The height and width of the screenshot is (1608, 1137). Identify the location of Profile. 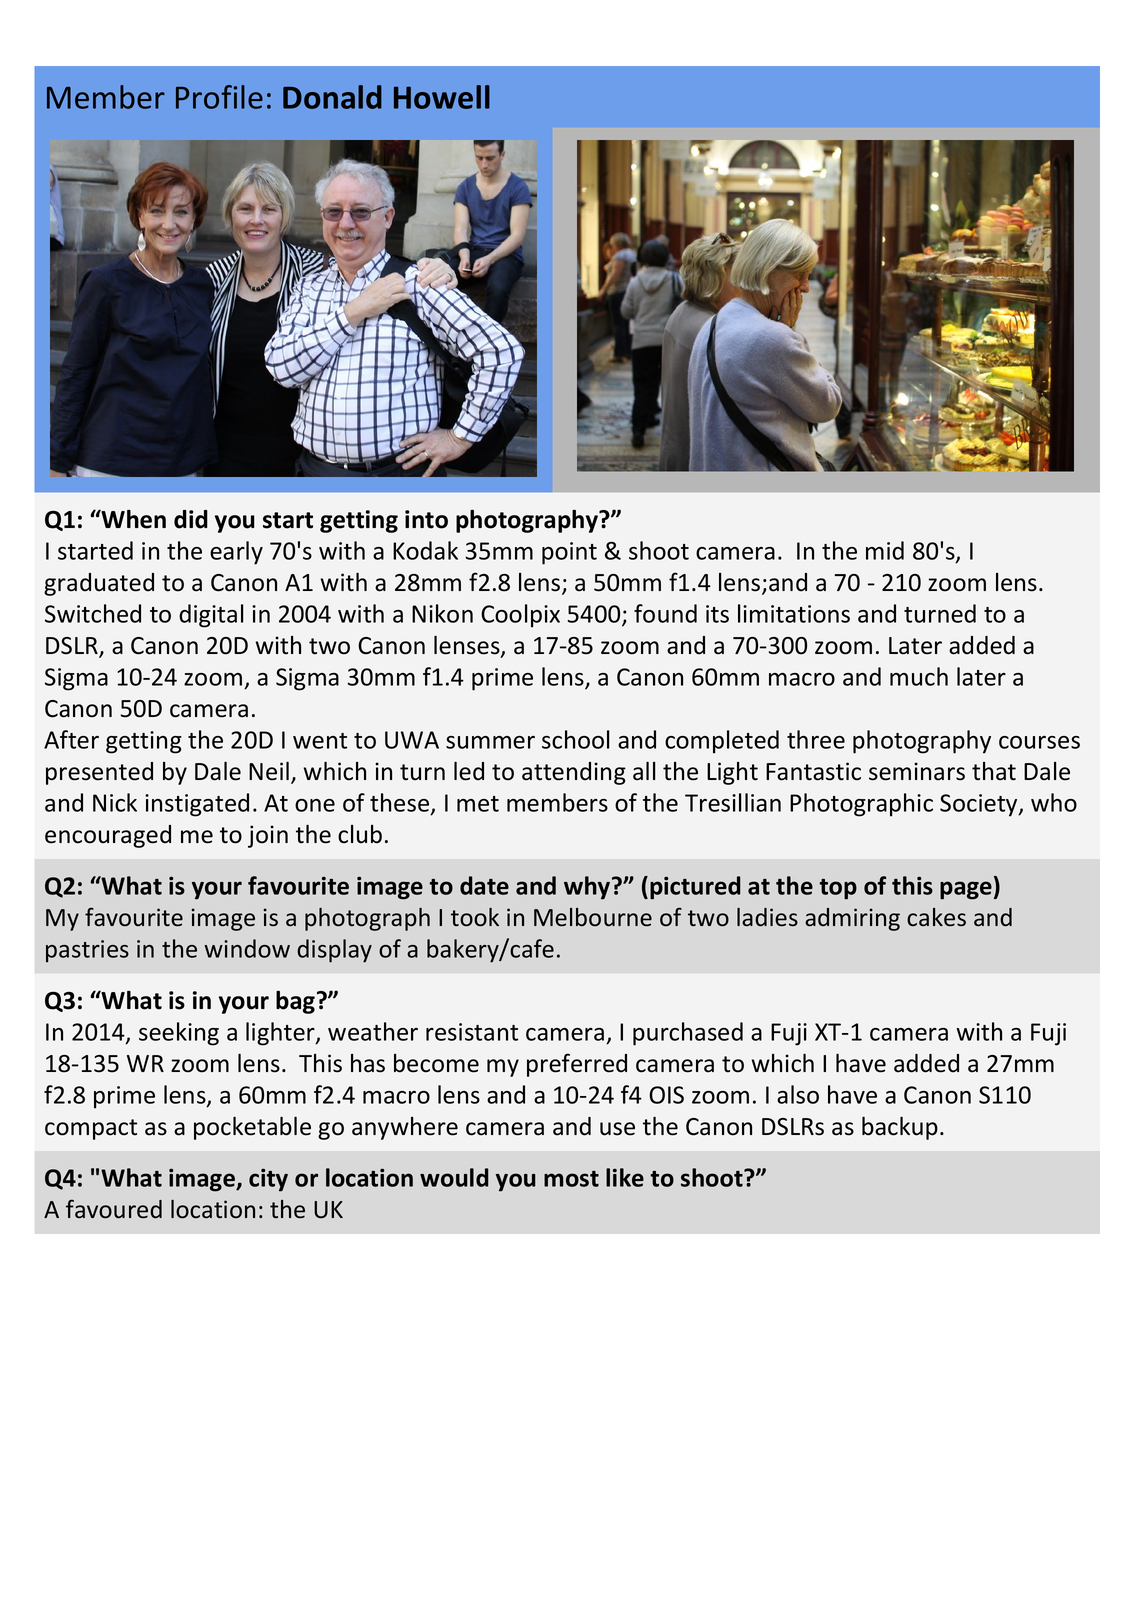
(219, 97).
